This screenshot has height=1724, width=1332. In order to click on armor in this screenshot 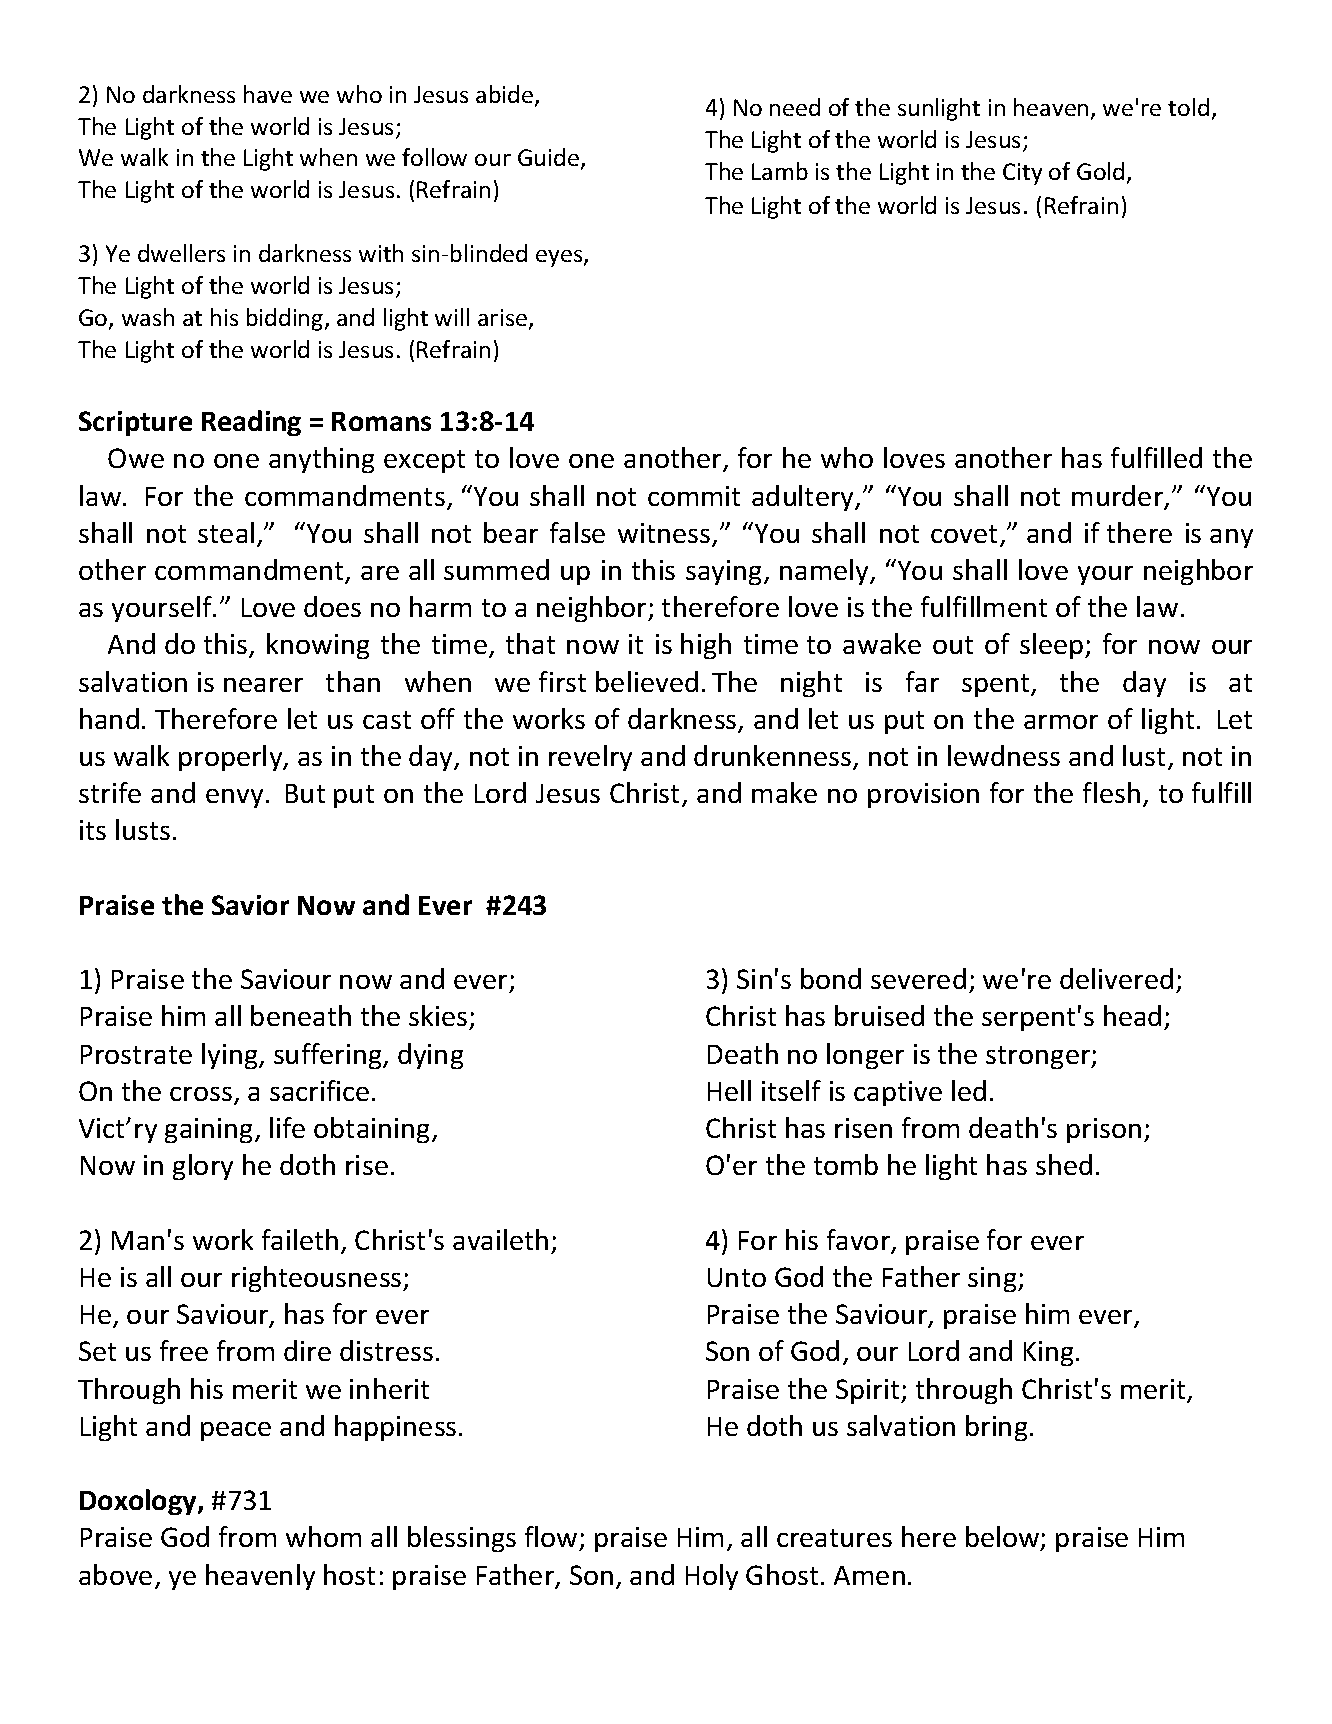, I will do `click(1061, 722)`.
